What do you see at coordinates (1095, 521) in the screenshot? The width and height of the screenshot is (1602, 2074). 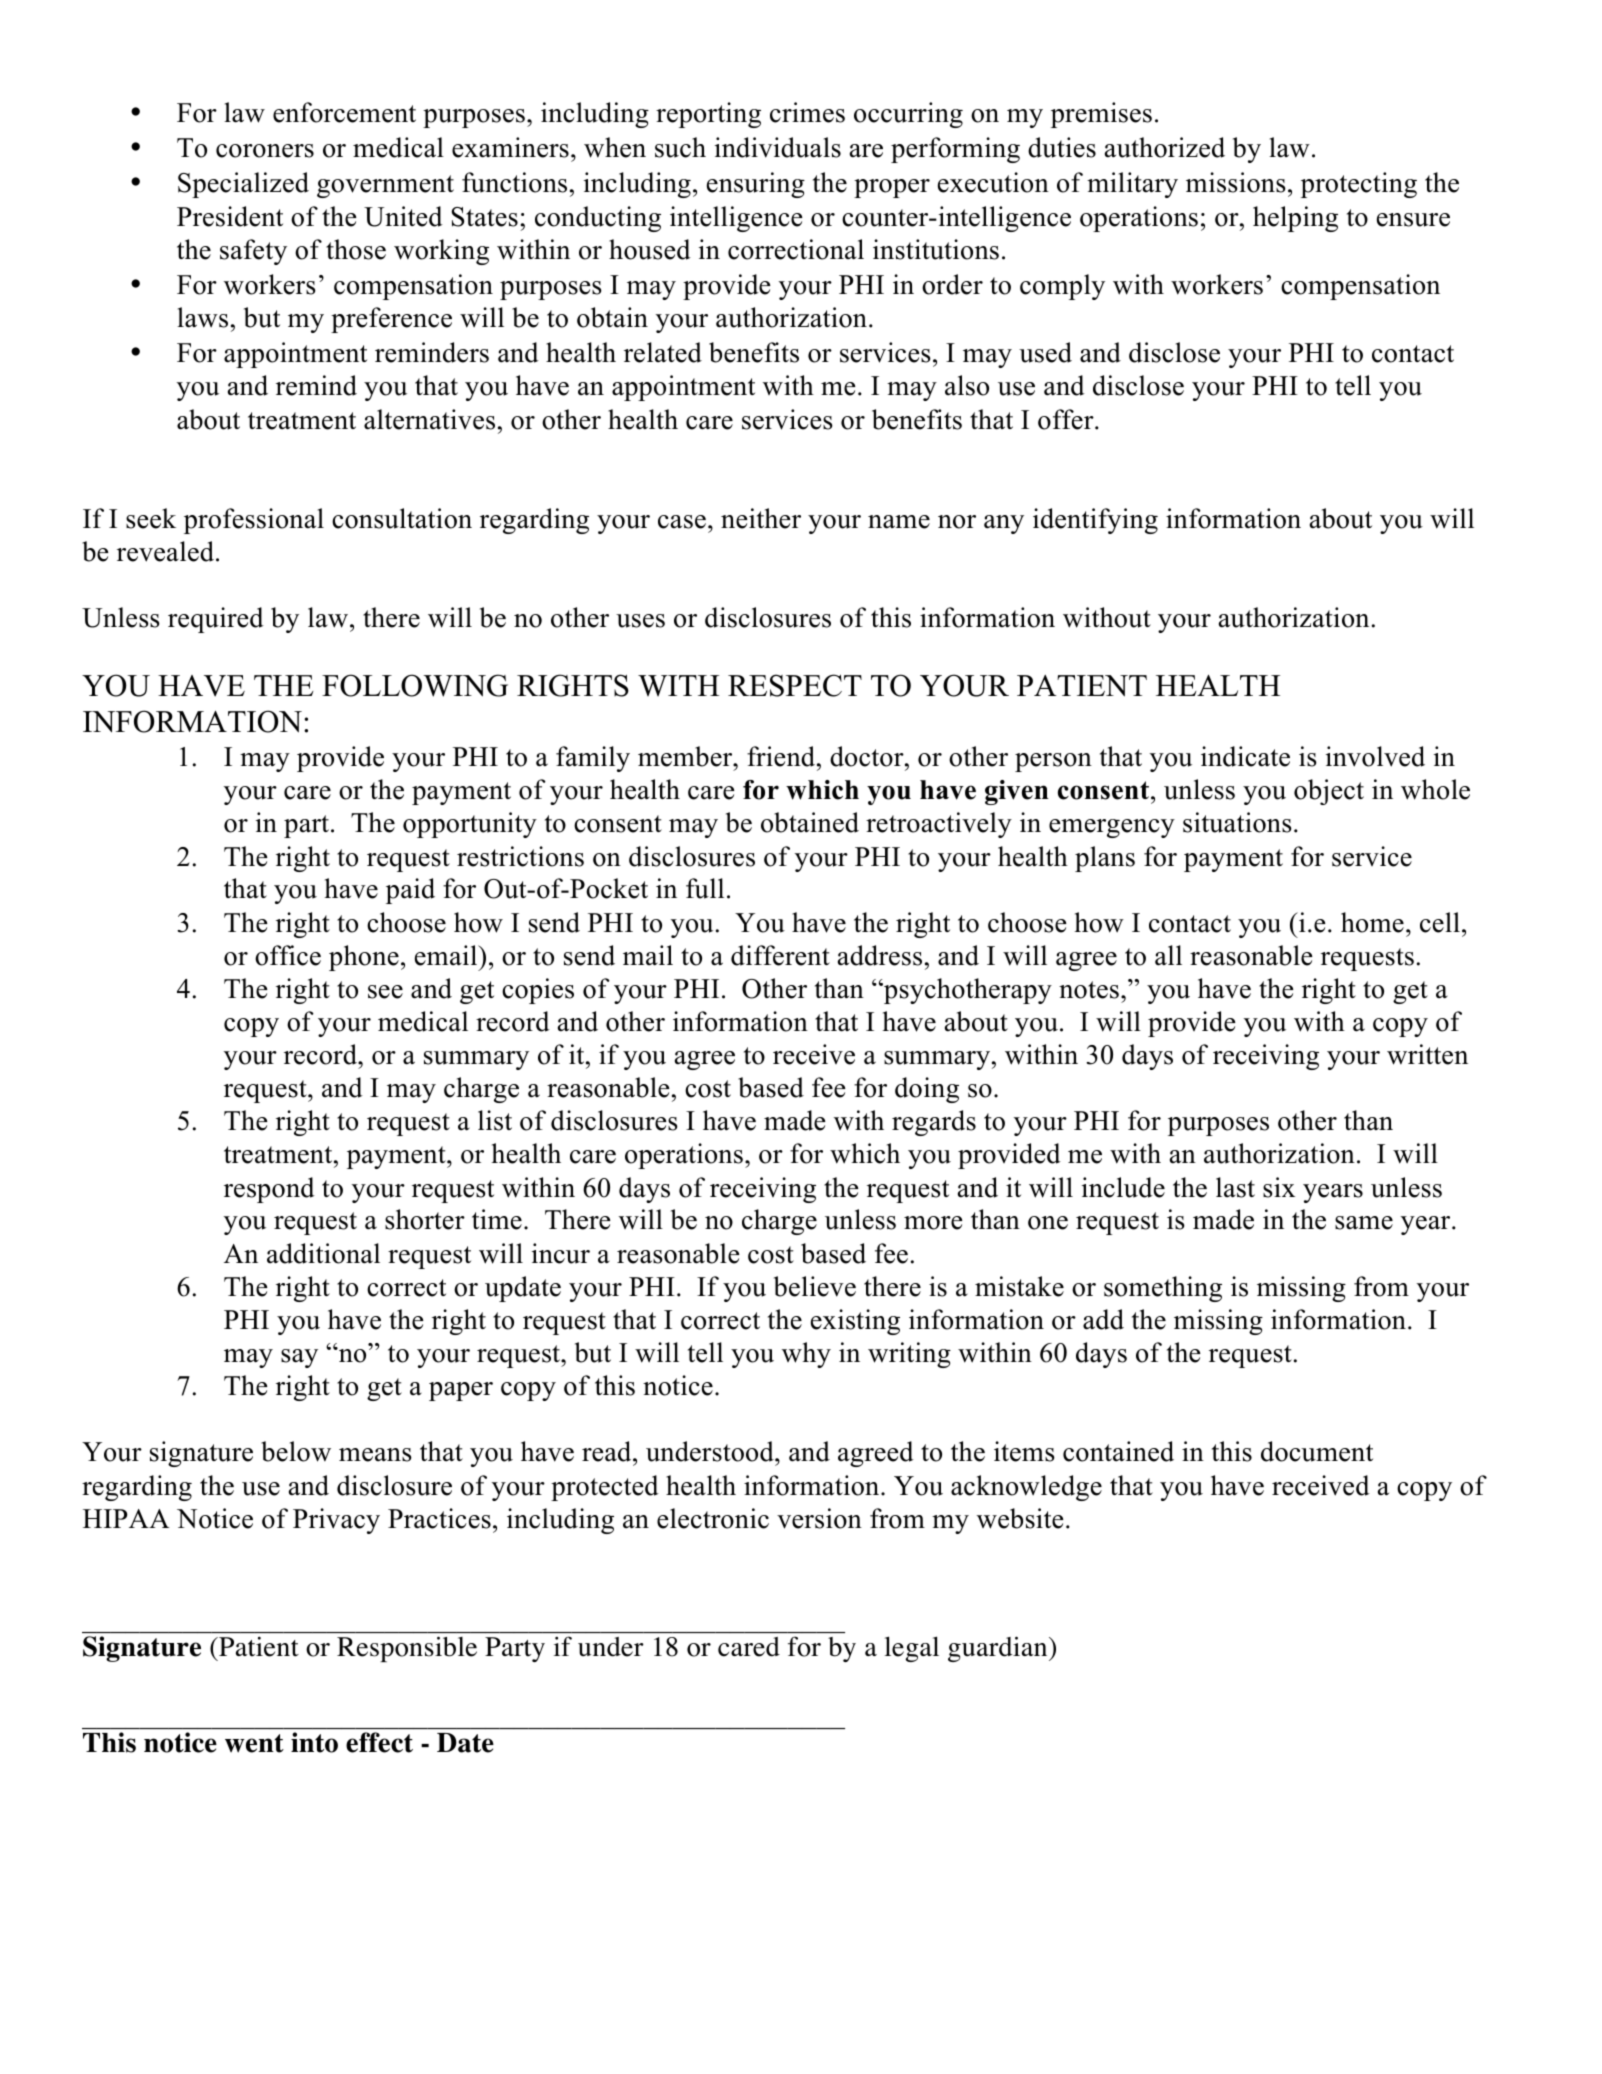 I see `identifying` at bounding box center [1095, 521].
